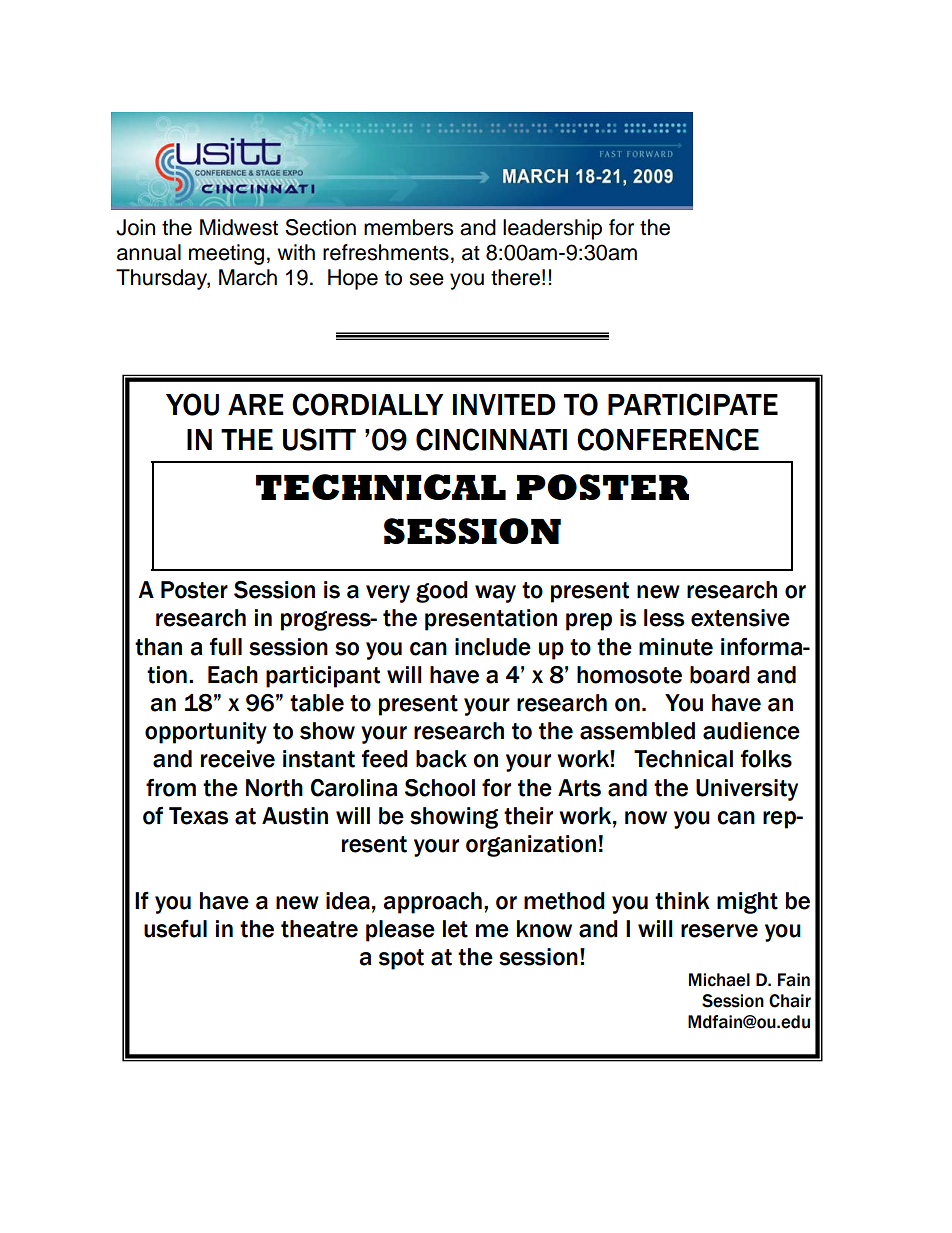 This page has width=952, height=1233. What do you see at coordinates (552, 229) in the page?
I see `leadership` at bounding box center [552, 229].
